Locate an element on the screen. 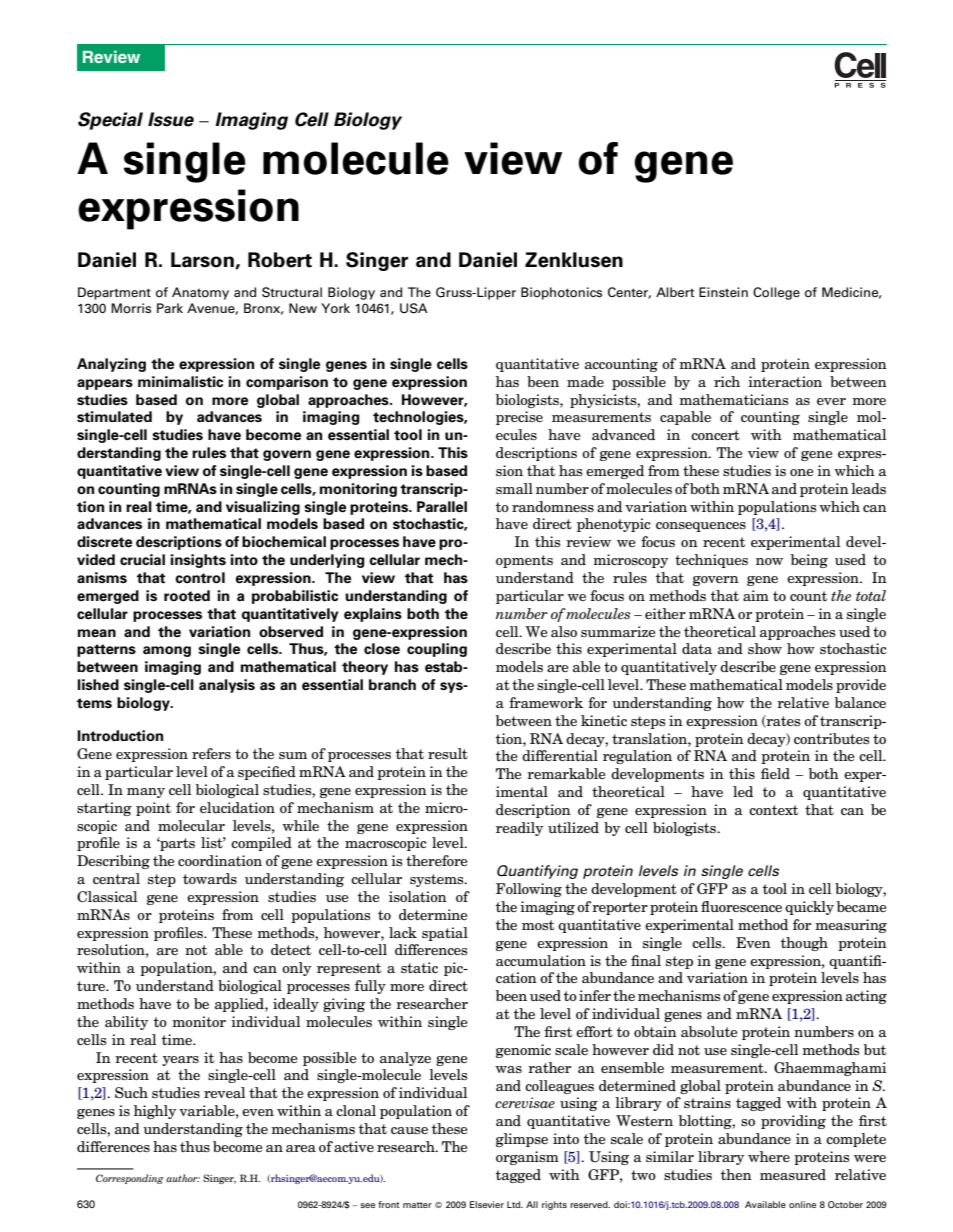 The image size is (953, 1232). Parallel is located at coordinates (442, 507).
